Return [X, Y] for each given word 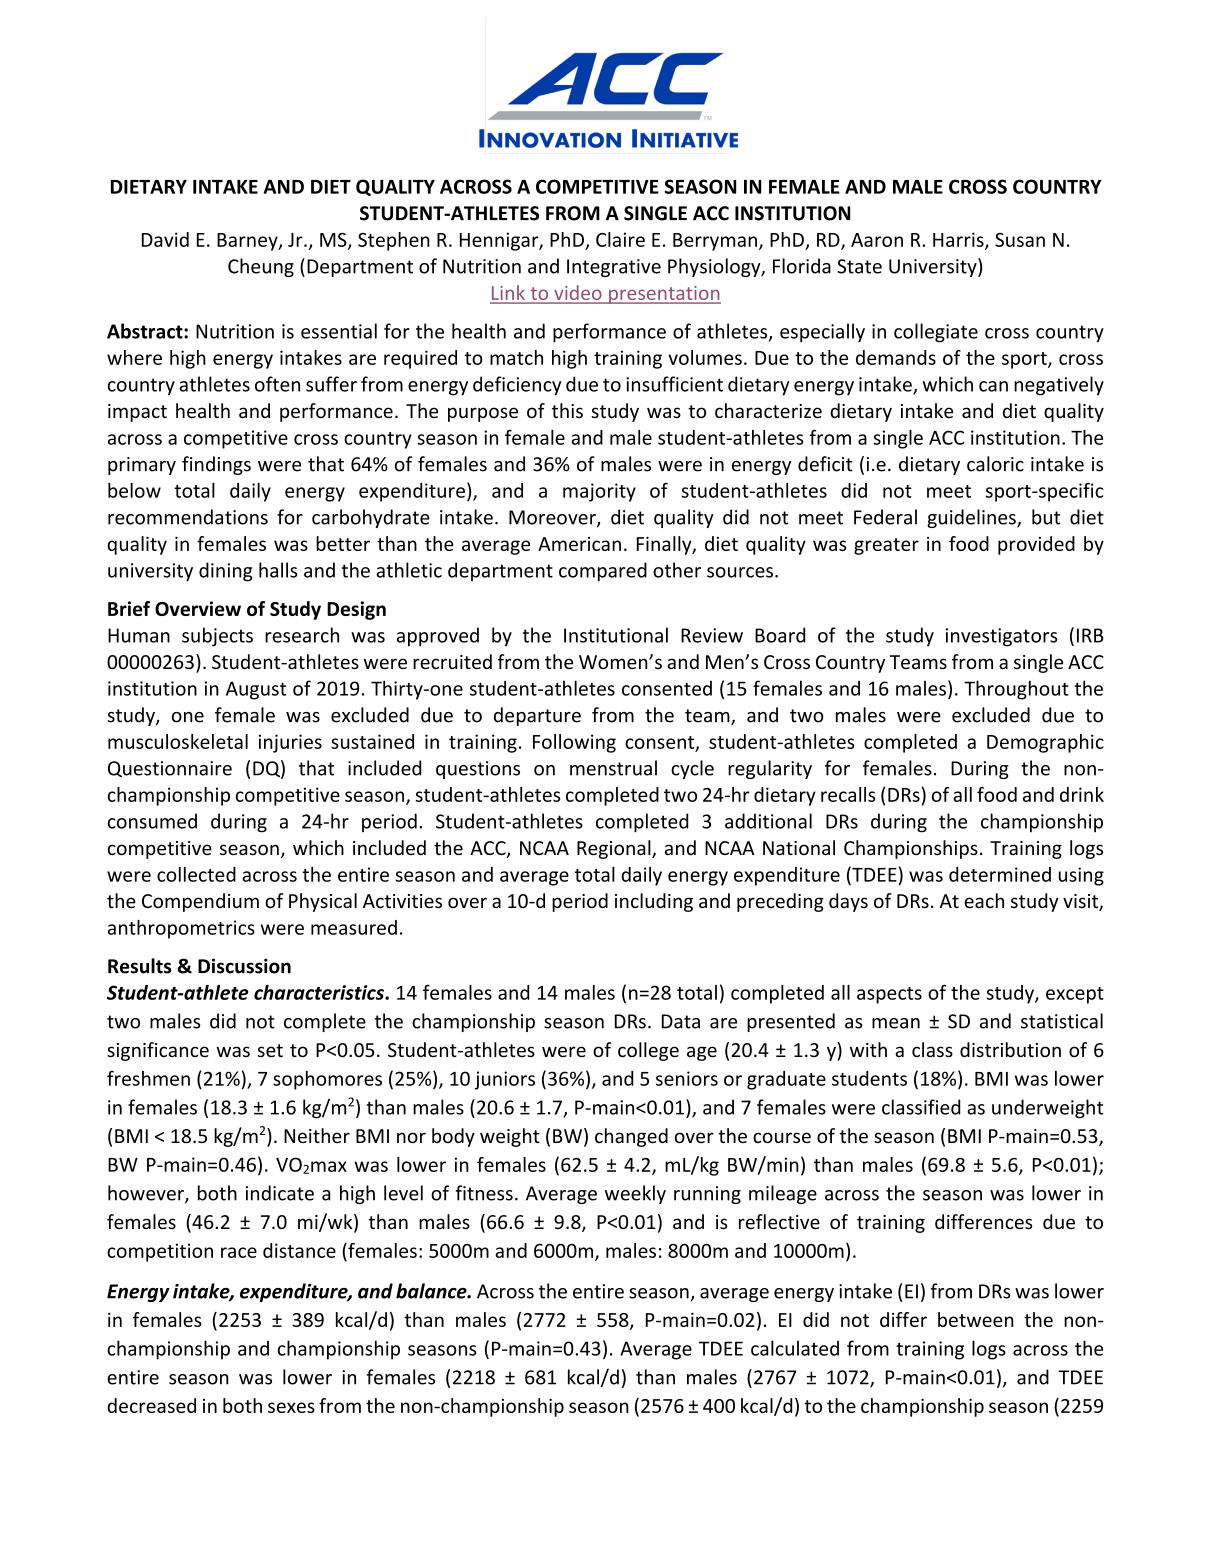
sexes [291, 1407]
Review [712, 635]
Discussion [244, 966]
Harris [959, 240]
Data [681, 1021]
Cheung [261, 267]
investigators [1002, 637]
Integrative [614, 268]
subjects [217, 637]
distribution [1010, 1049]
